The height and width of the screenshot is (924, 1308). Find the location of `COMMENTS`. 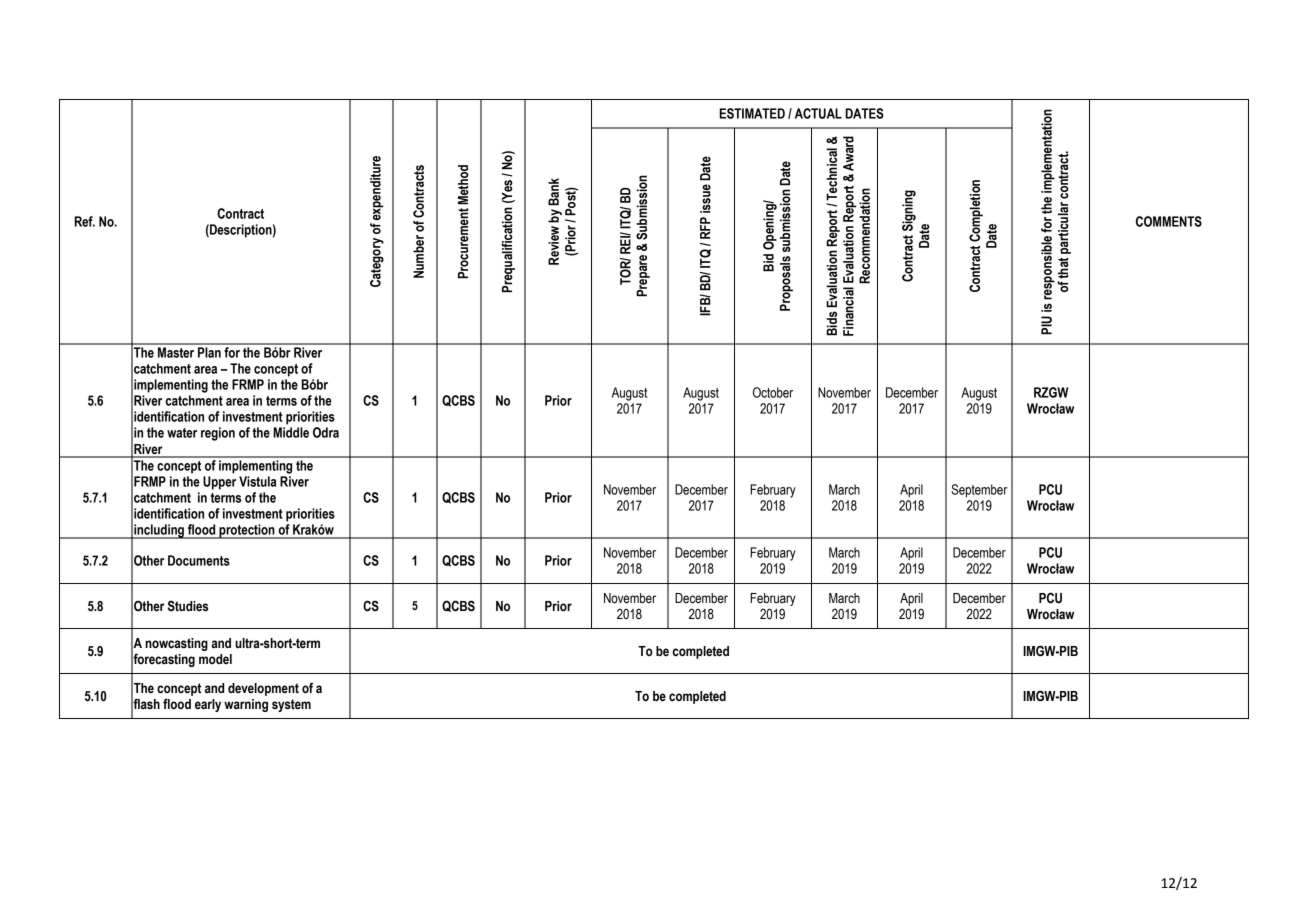

COMMENTS is located at coordinates (1169, 221).
